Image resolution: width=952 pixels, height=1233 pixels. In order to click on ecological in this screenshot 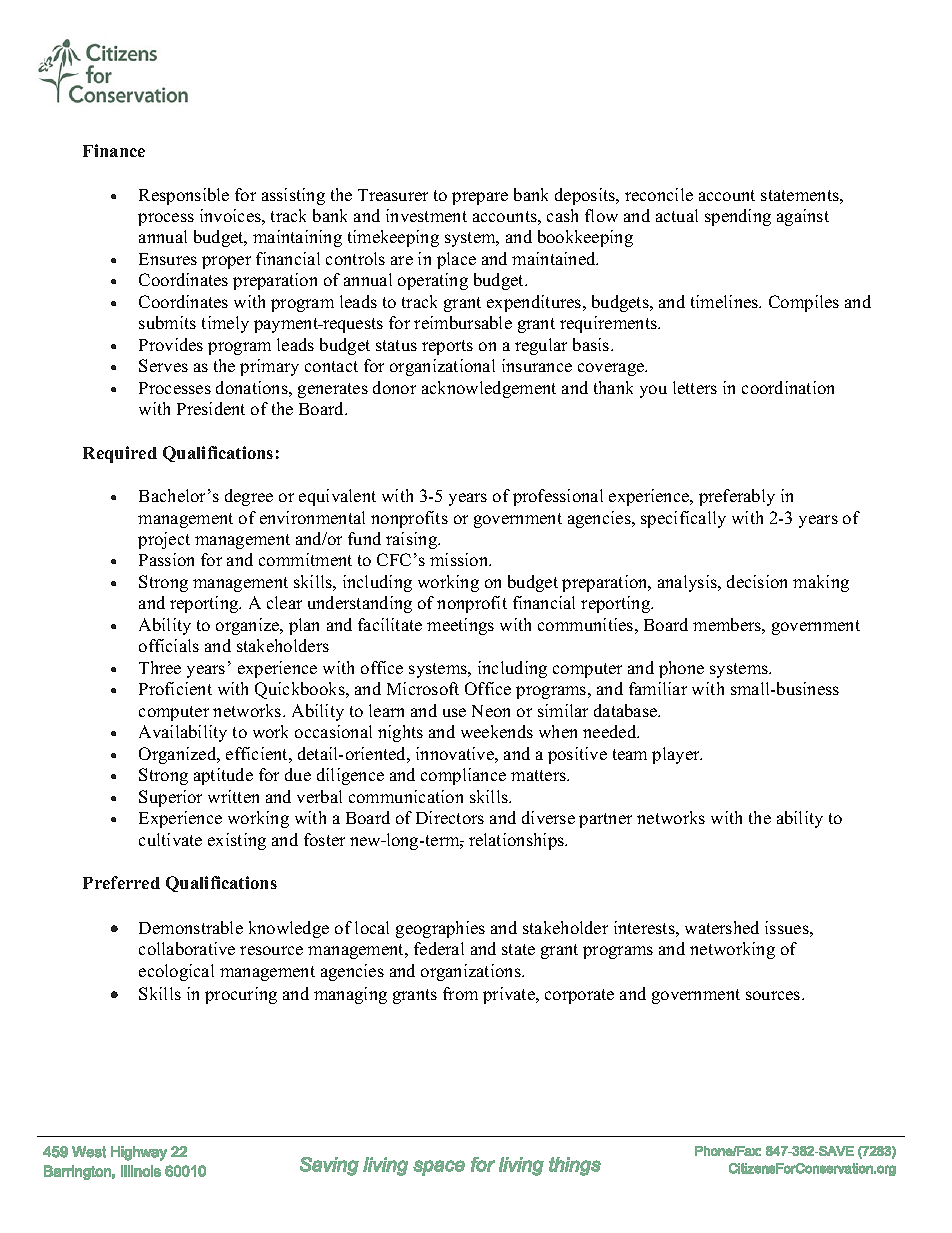, I will do `click(176, 972)`.
